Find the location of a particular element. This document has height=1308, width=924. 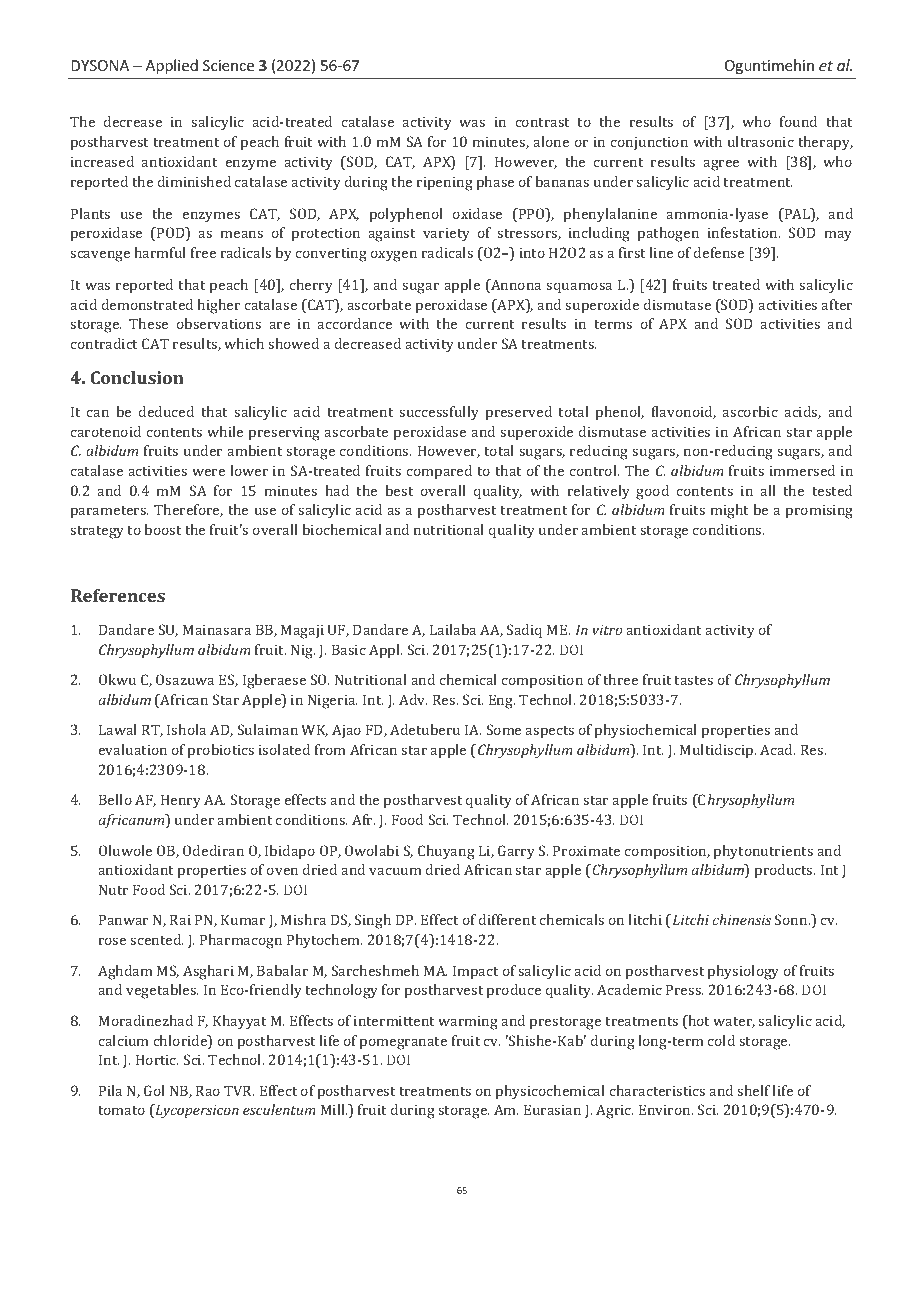

found is located at coordinates (798, 121).
